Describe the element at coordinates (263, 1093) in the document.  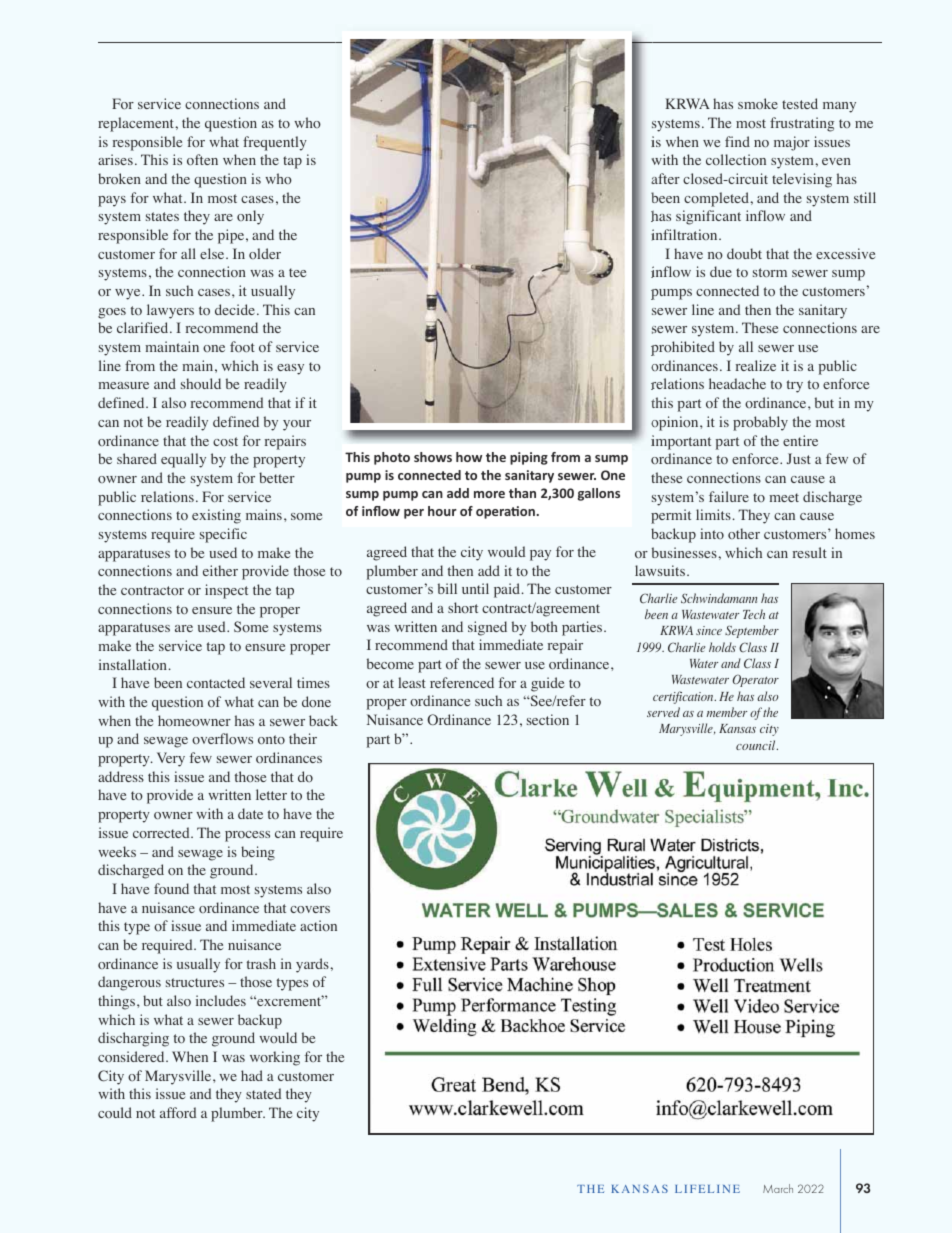
I see `stated` at that location.
